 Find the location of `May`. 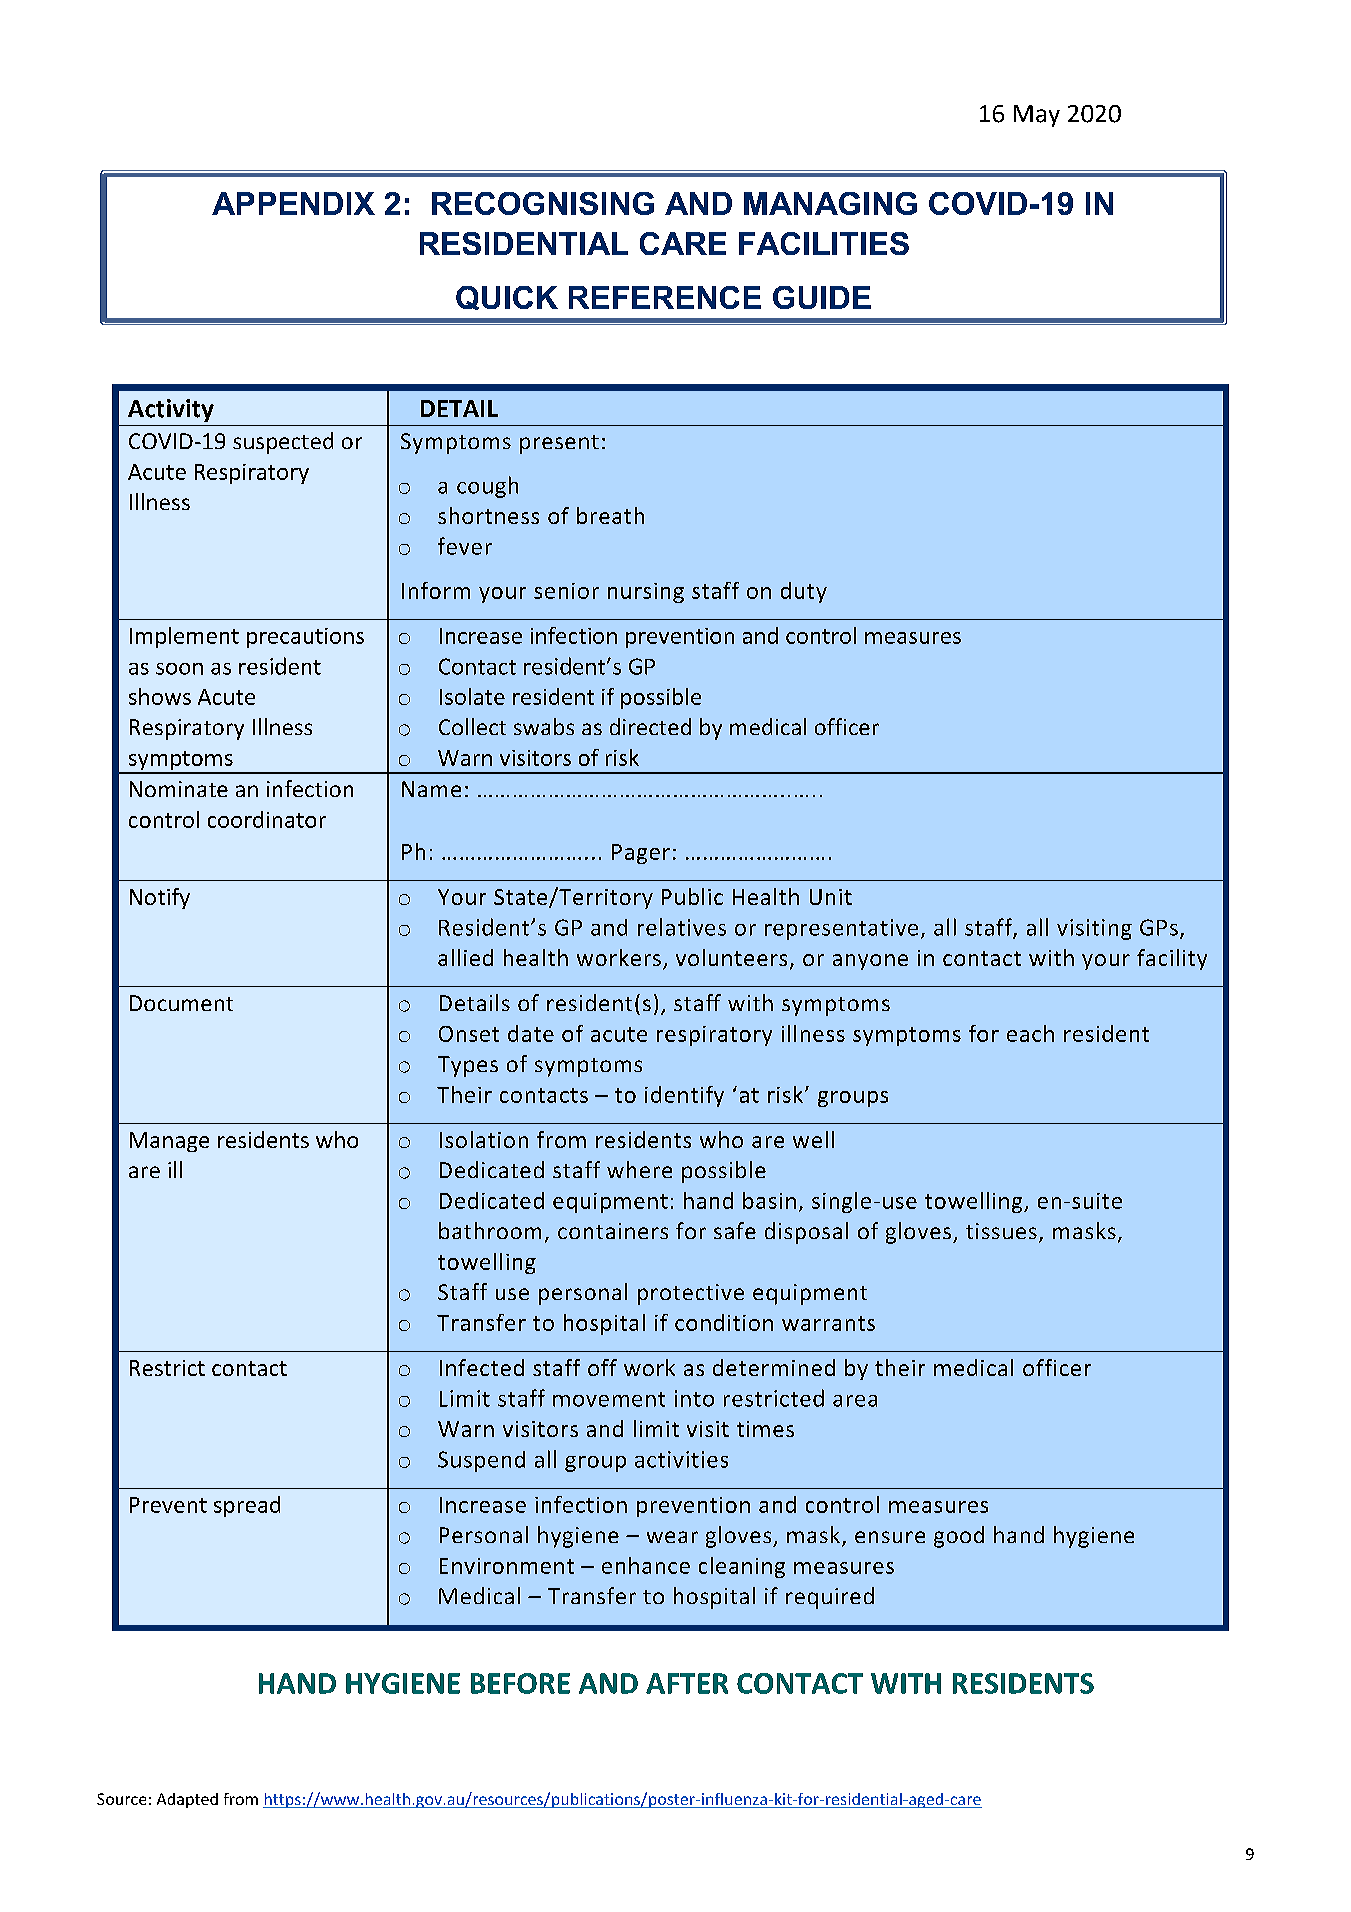

May is located at coordinates (1037, 116).
